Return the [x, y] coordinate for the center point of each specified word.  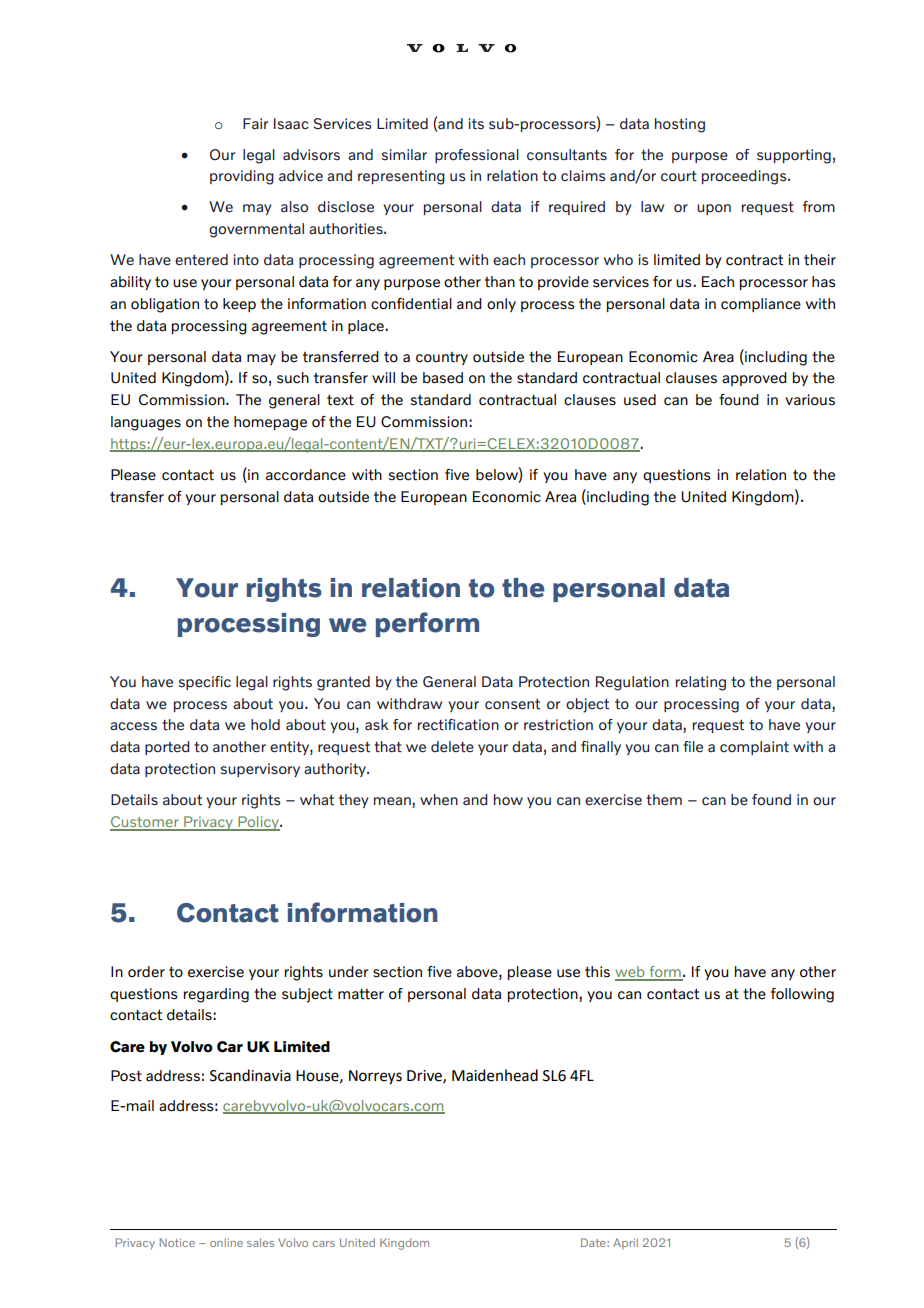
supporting [794, 156]
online [226, 1242]
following [802, 995]
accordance [306, 475]
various [810, 400]
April [625, 1243]
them [664, 800]
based [443, 378]
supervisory [260, 770]
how [508, 799]
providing [242, 177]
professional [477, 156]
